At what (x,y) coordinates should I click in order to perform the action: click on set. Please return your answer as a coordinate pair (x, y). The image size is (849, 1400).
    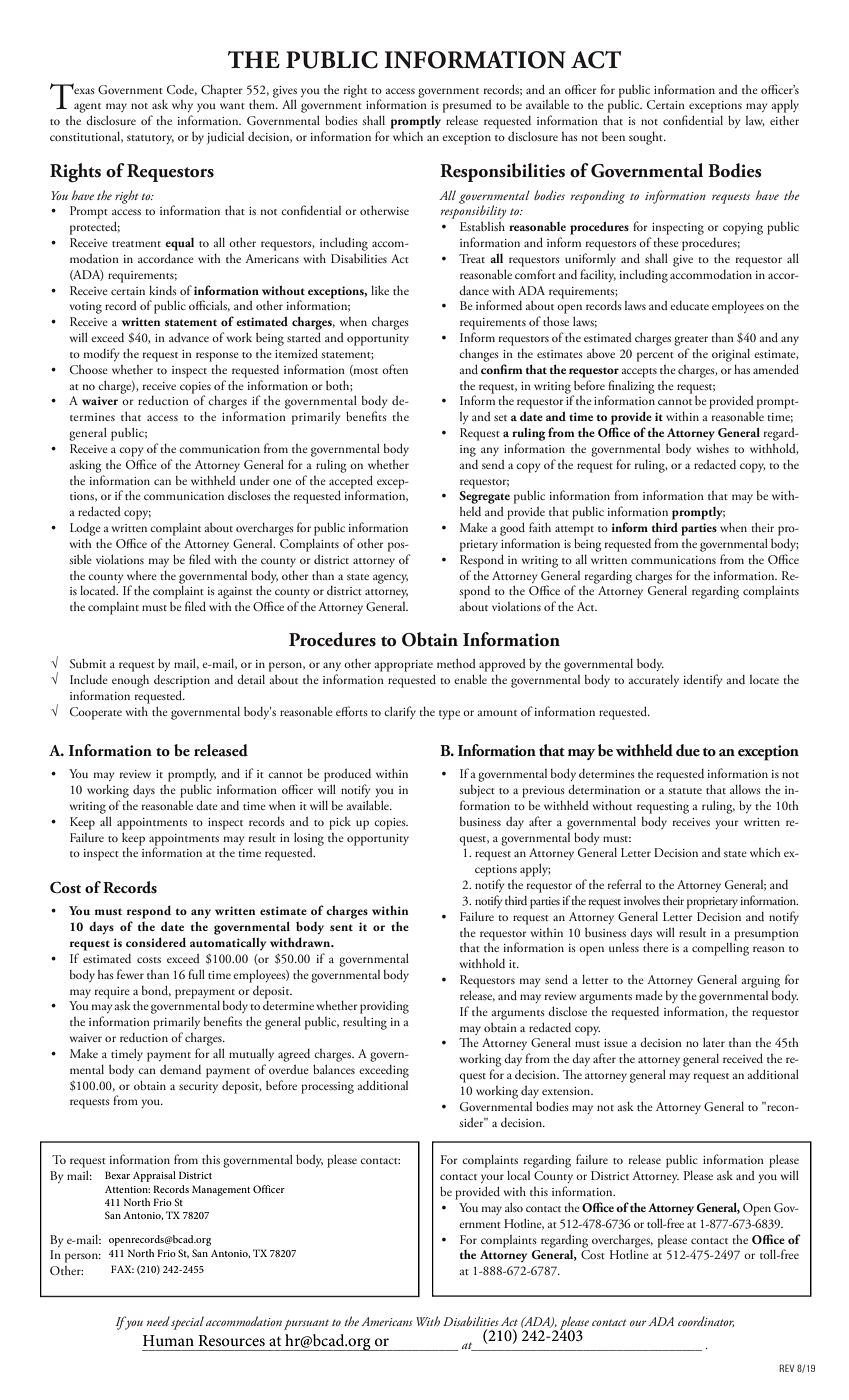
    Looking at the image, I should click on (500, 418).
